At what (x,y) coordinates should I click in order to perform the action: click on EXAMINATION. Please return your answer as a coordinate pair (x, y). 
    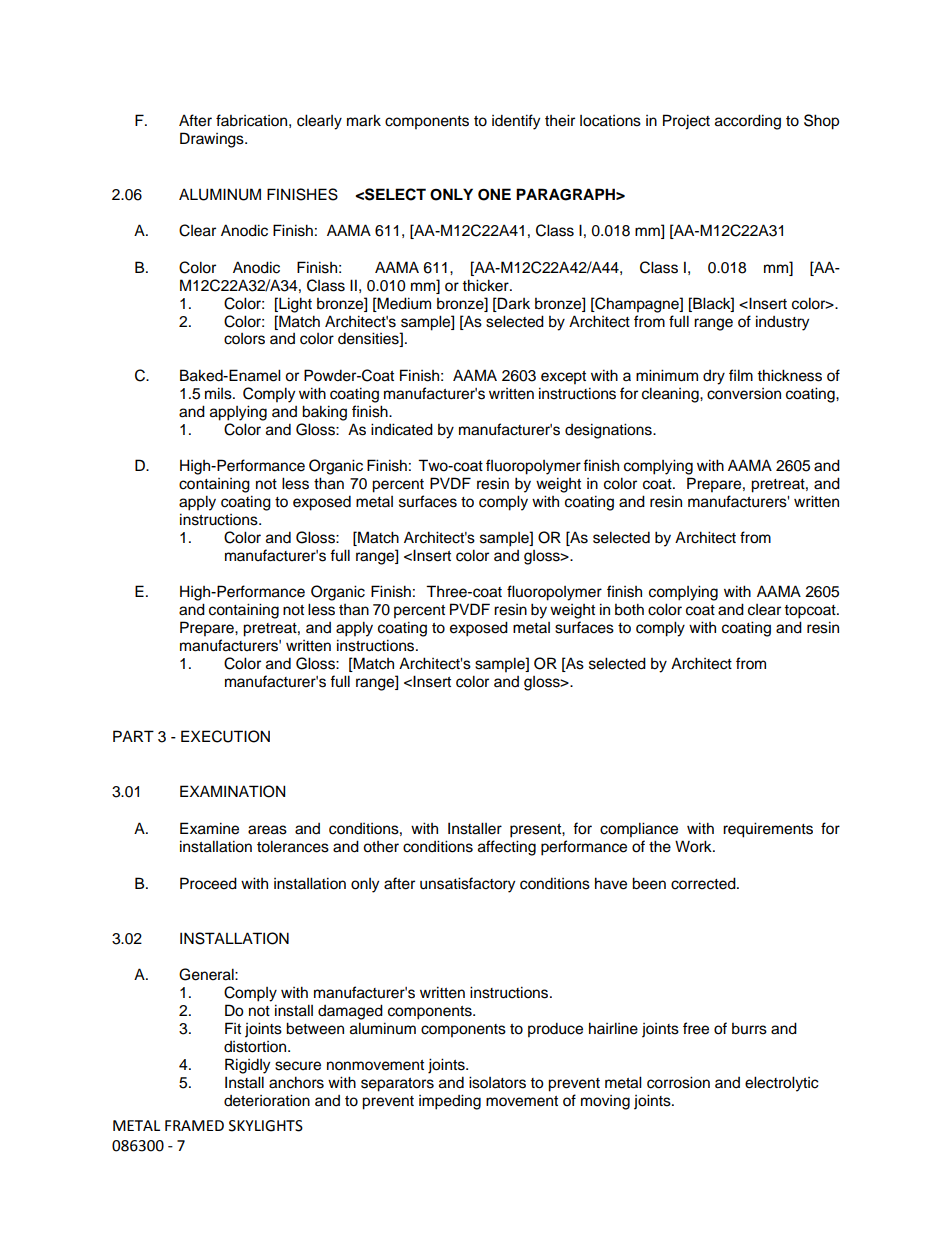
    Looking at the image, I should click on (232, 791).
